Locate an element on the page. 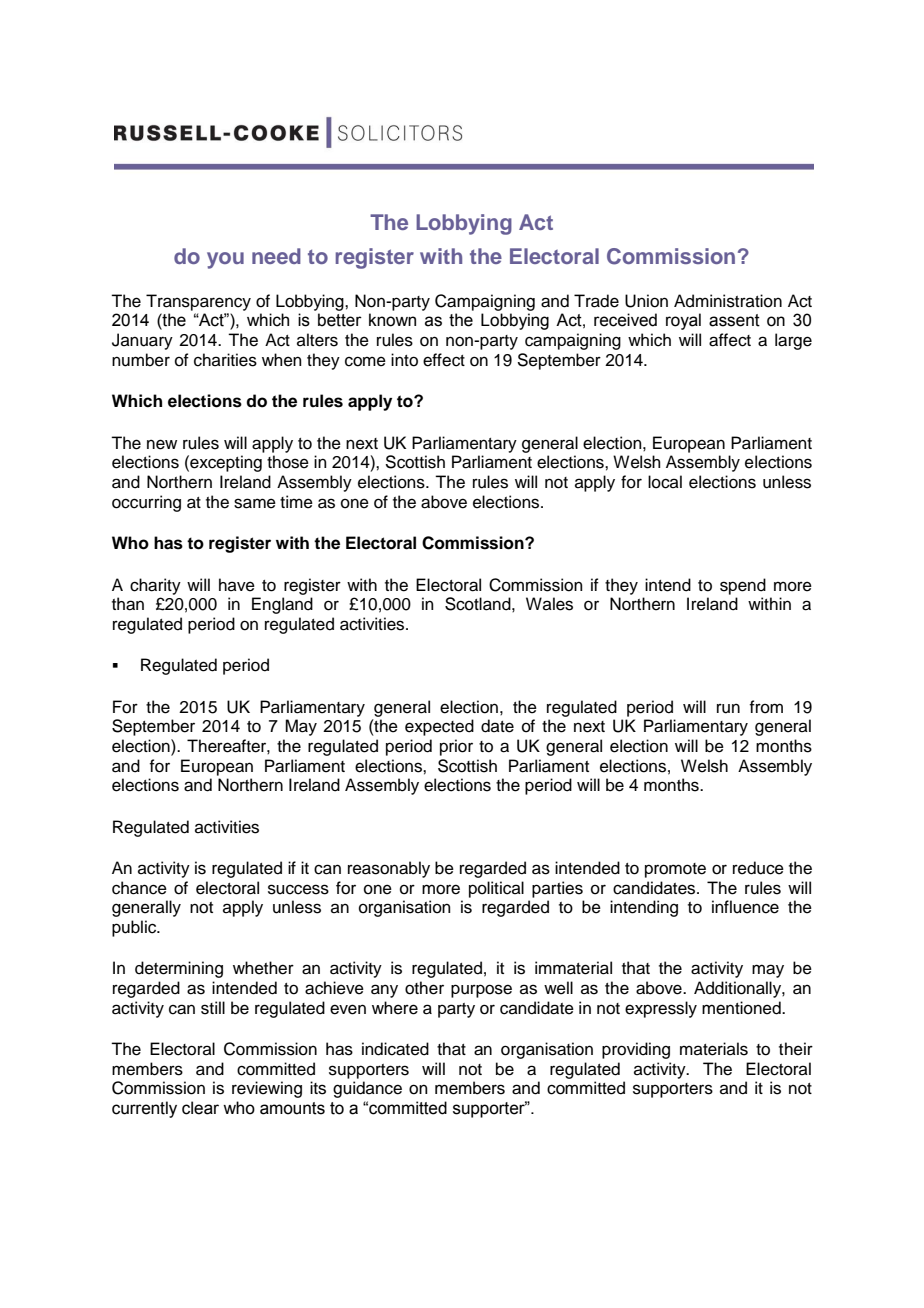 This image has width=924, height=1308. have is located at coordinates (237, 585).
